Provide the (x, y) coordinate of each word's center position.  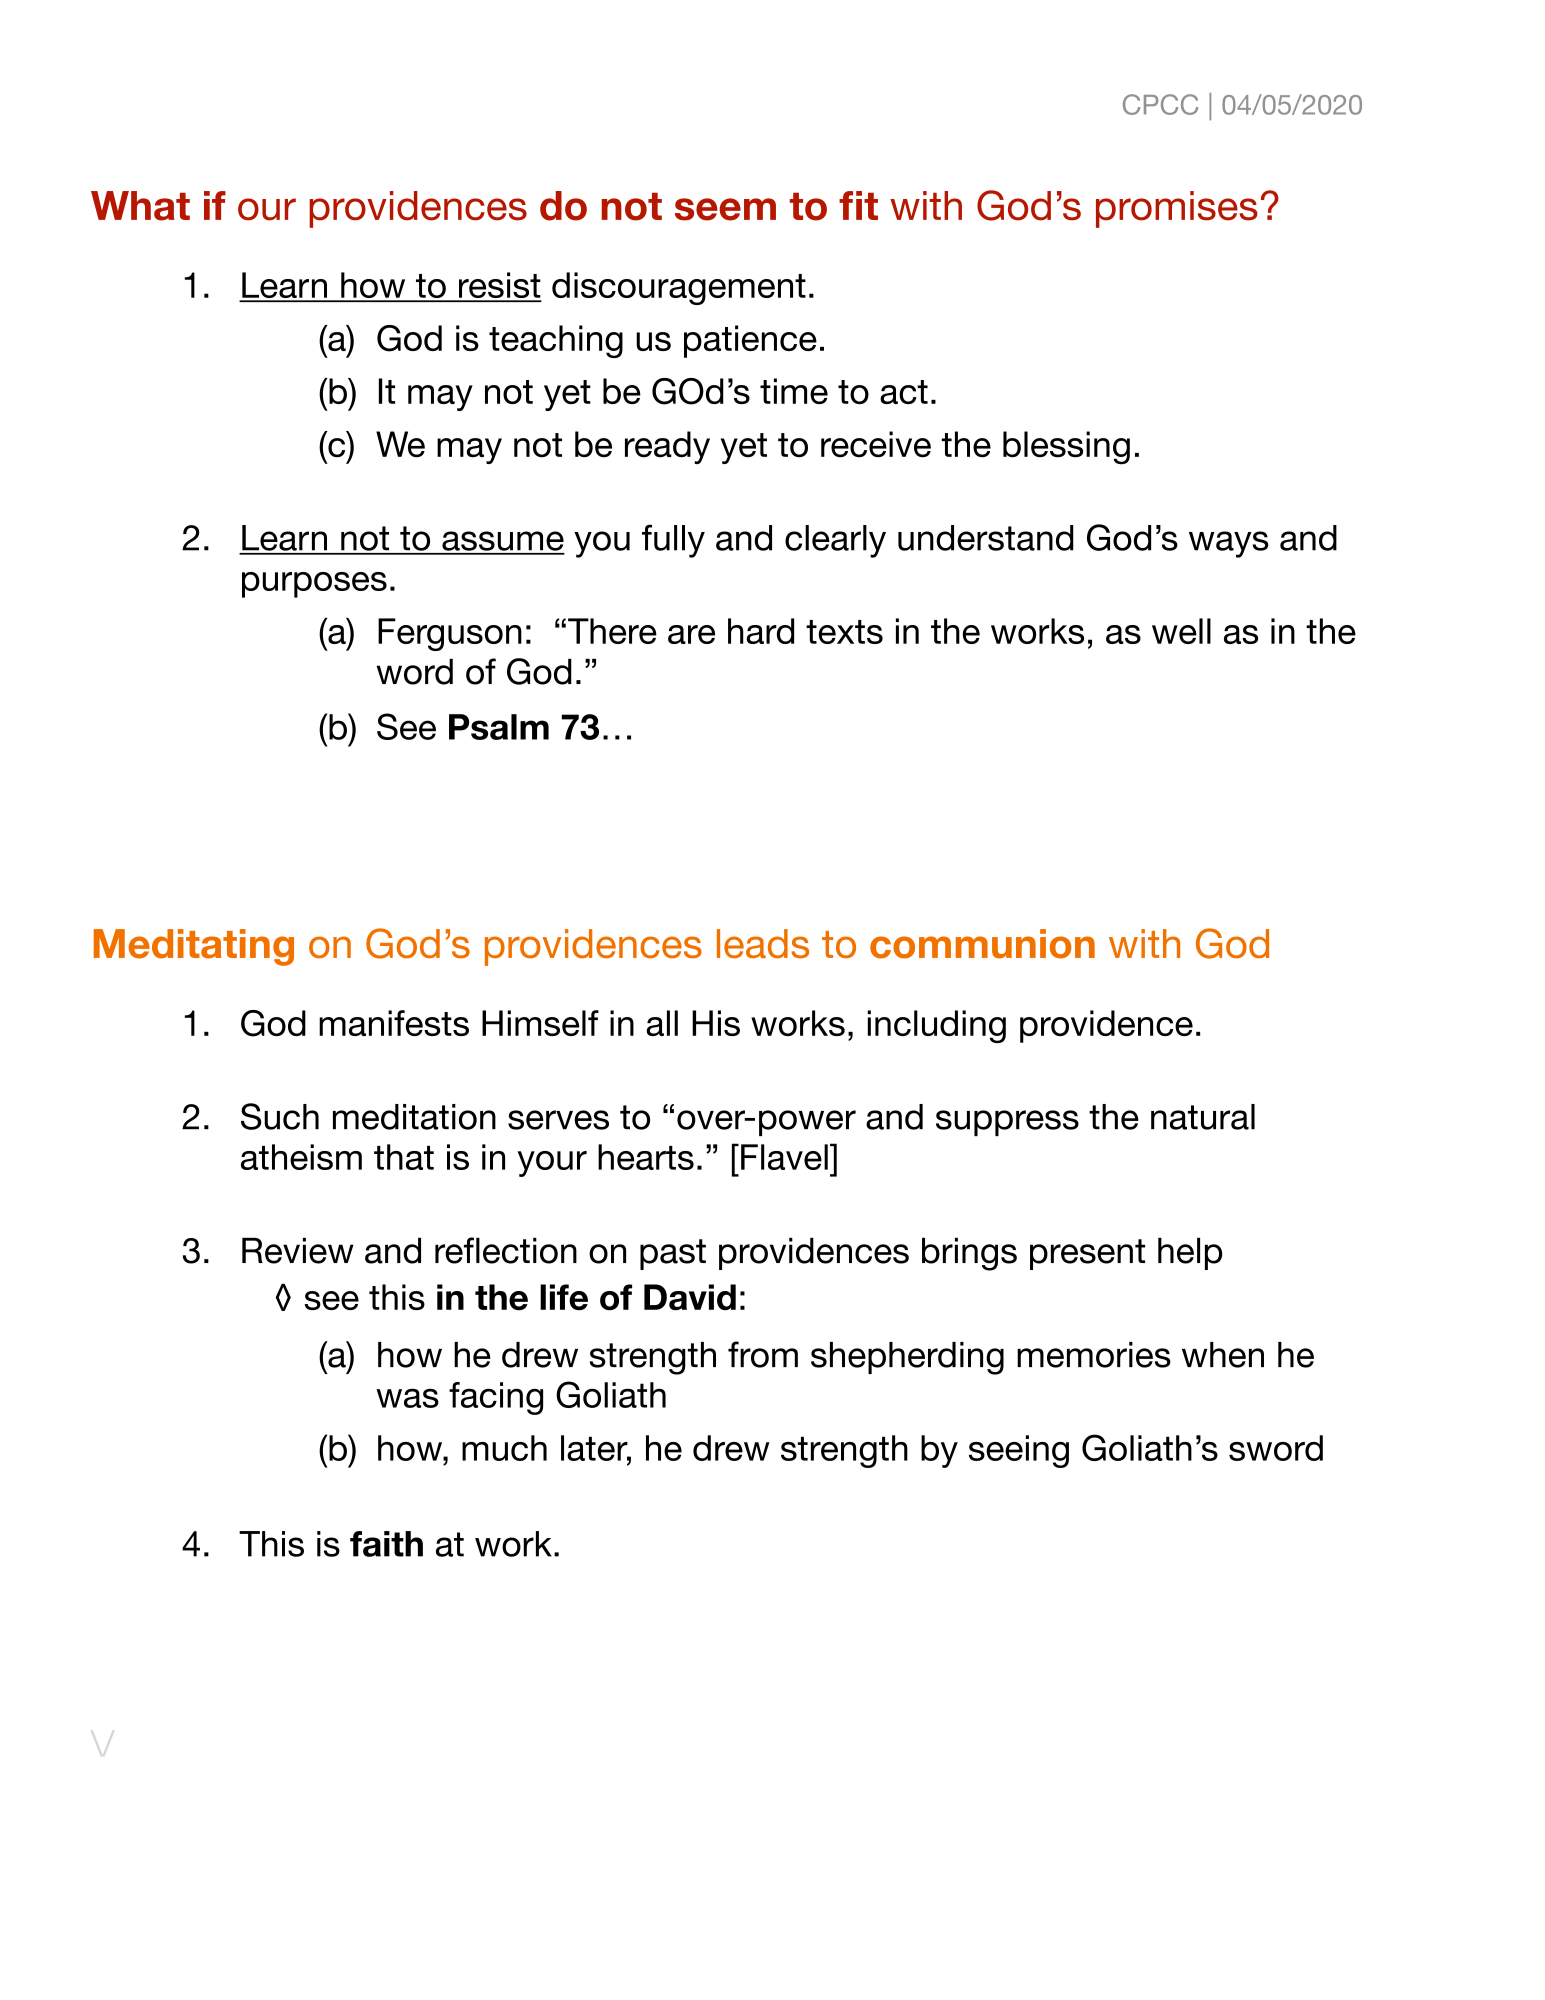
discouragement (679, 288)
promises (1177, 209)
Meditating (194, 947)
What (140, 206)
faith (386, 1544)
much (504, 1448)
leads (763, 944)
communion (982, 944)
